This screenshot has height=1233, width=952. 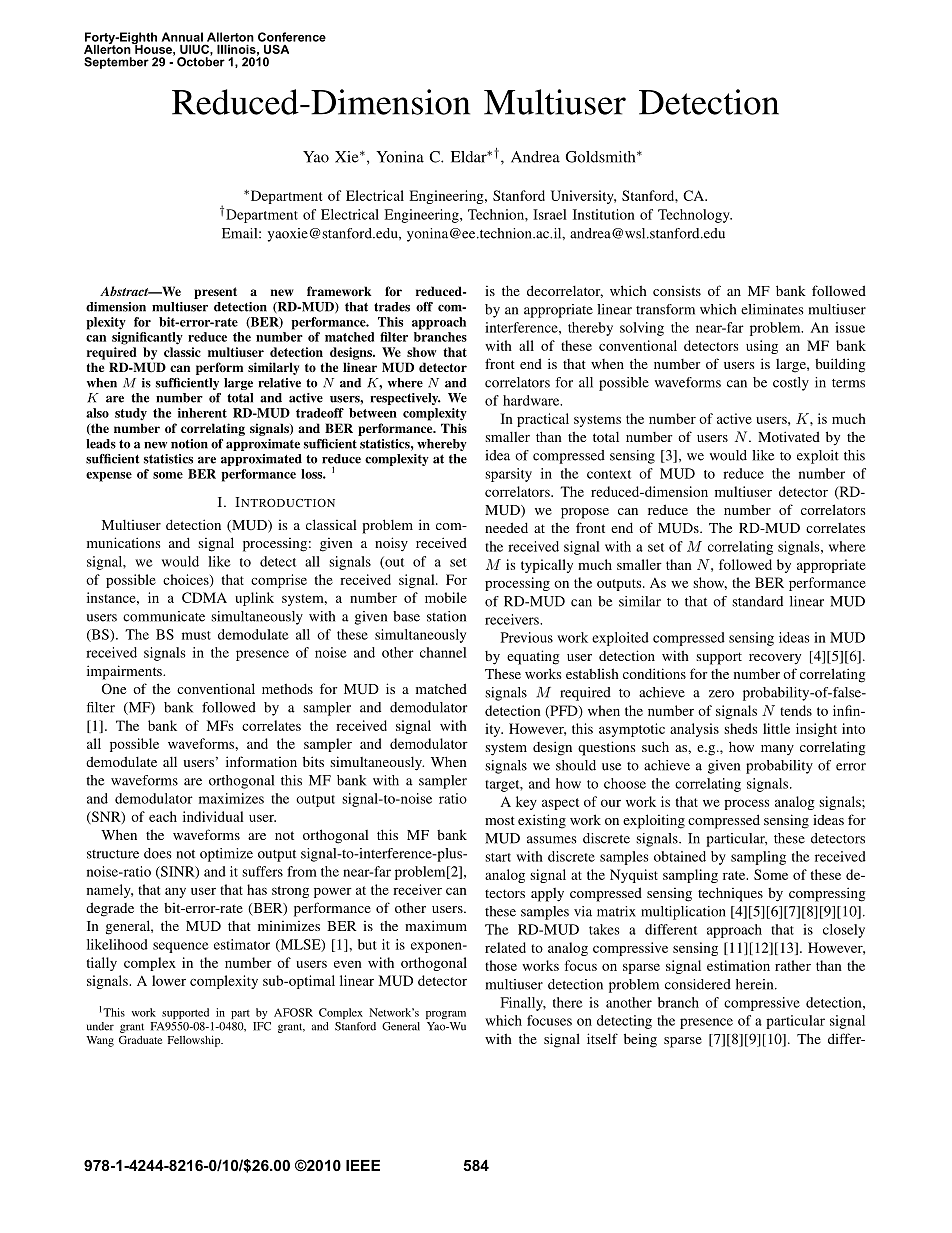 I want to click on maximum, so click(x=436, y=925).
